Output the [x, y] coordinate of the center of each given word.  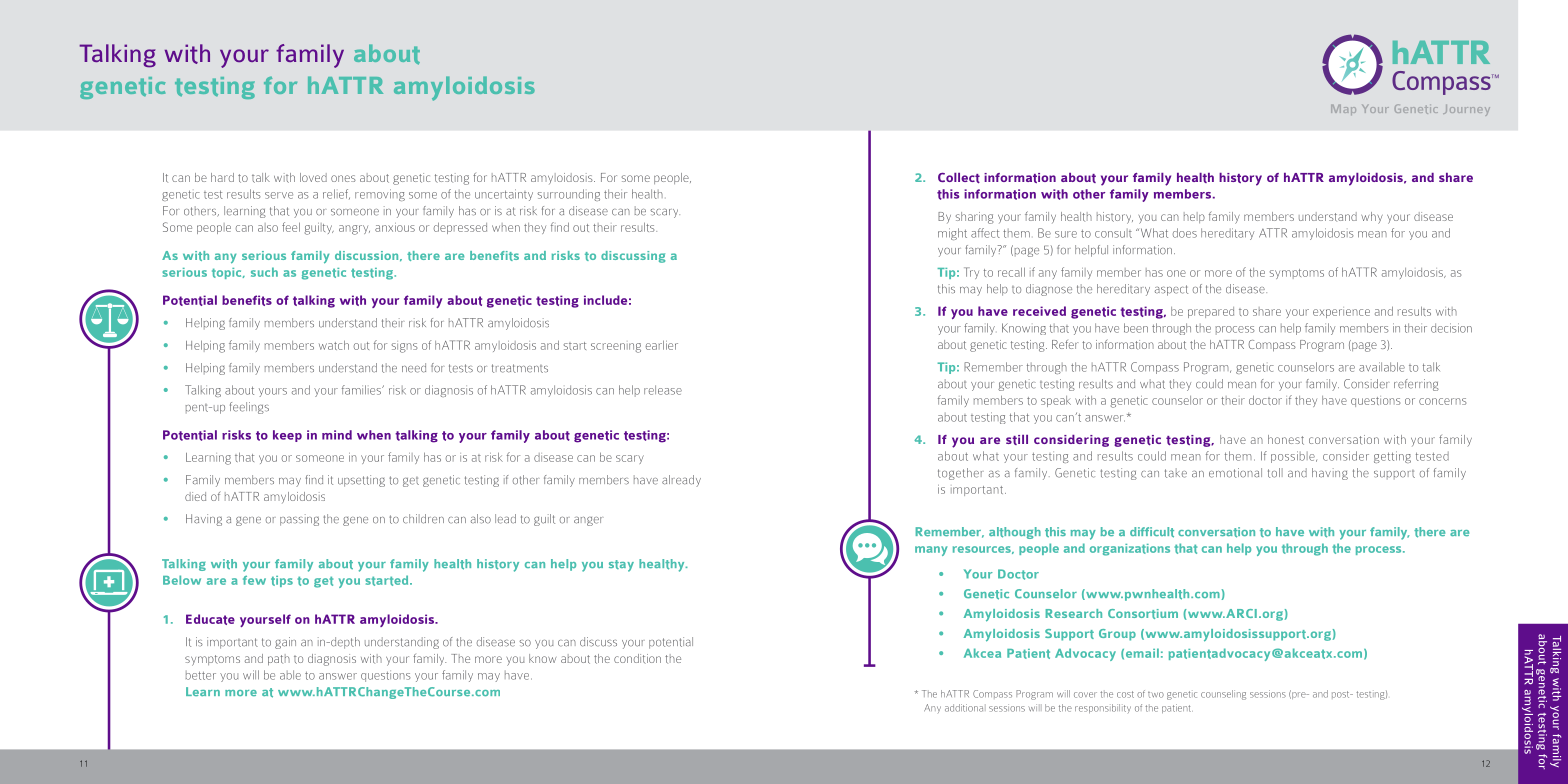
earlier [662, 345]
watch [334, 345]
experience [1341, 312]
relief [336, 194]
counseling [1223, 695]
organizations [1130, 550]
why [1372, 218]
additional [965, 708]
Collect [959, 178]
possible [1294, 457]
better [201, 675]
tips [282, 581]
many [931, 551]
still [1017, 440]
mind [337, 435]
